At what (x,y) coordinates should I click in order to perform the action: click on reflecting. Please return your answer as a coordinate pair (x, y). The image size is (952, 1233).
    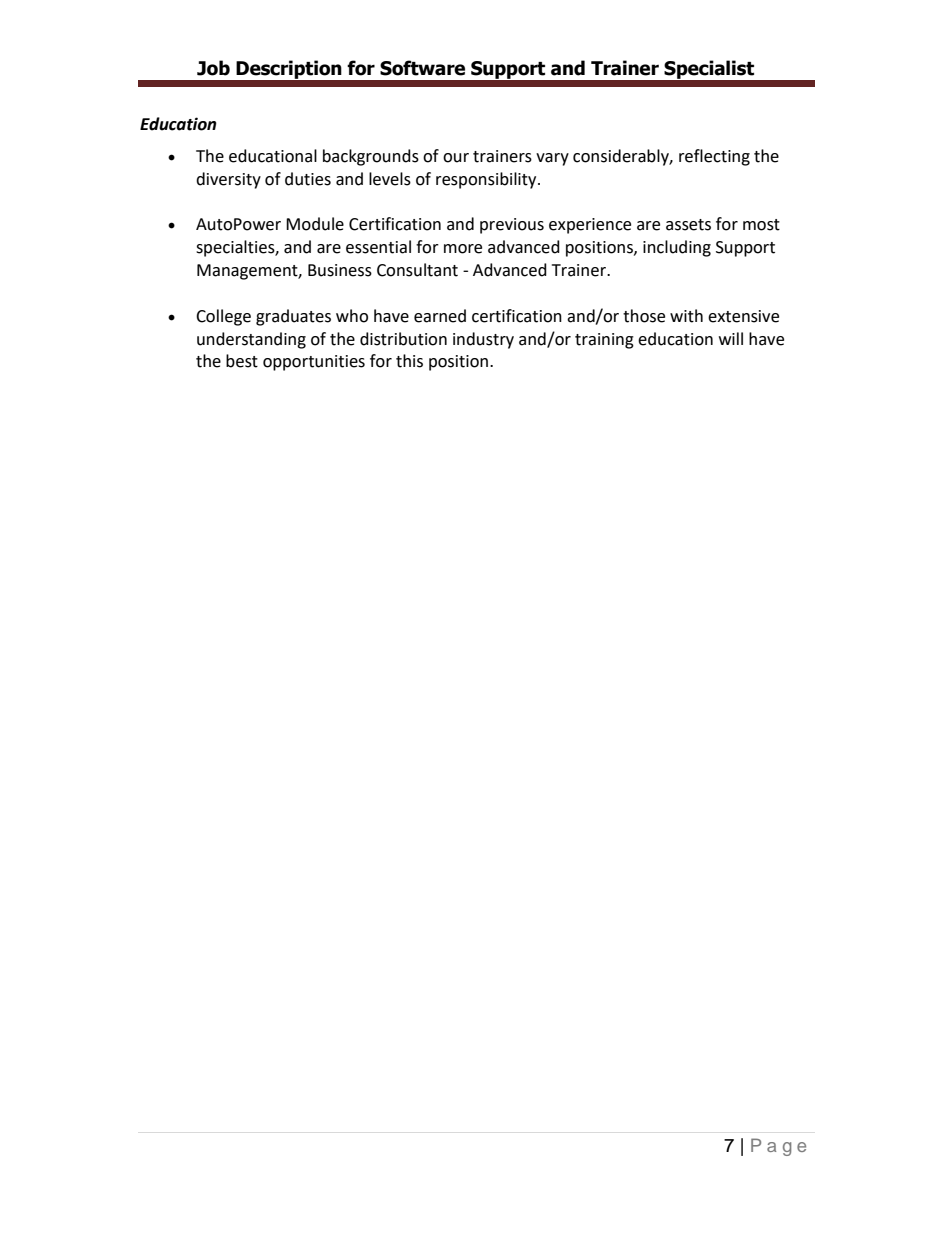
    Looking at the image, I should click on (714, 157).
